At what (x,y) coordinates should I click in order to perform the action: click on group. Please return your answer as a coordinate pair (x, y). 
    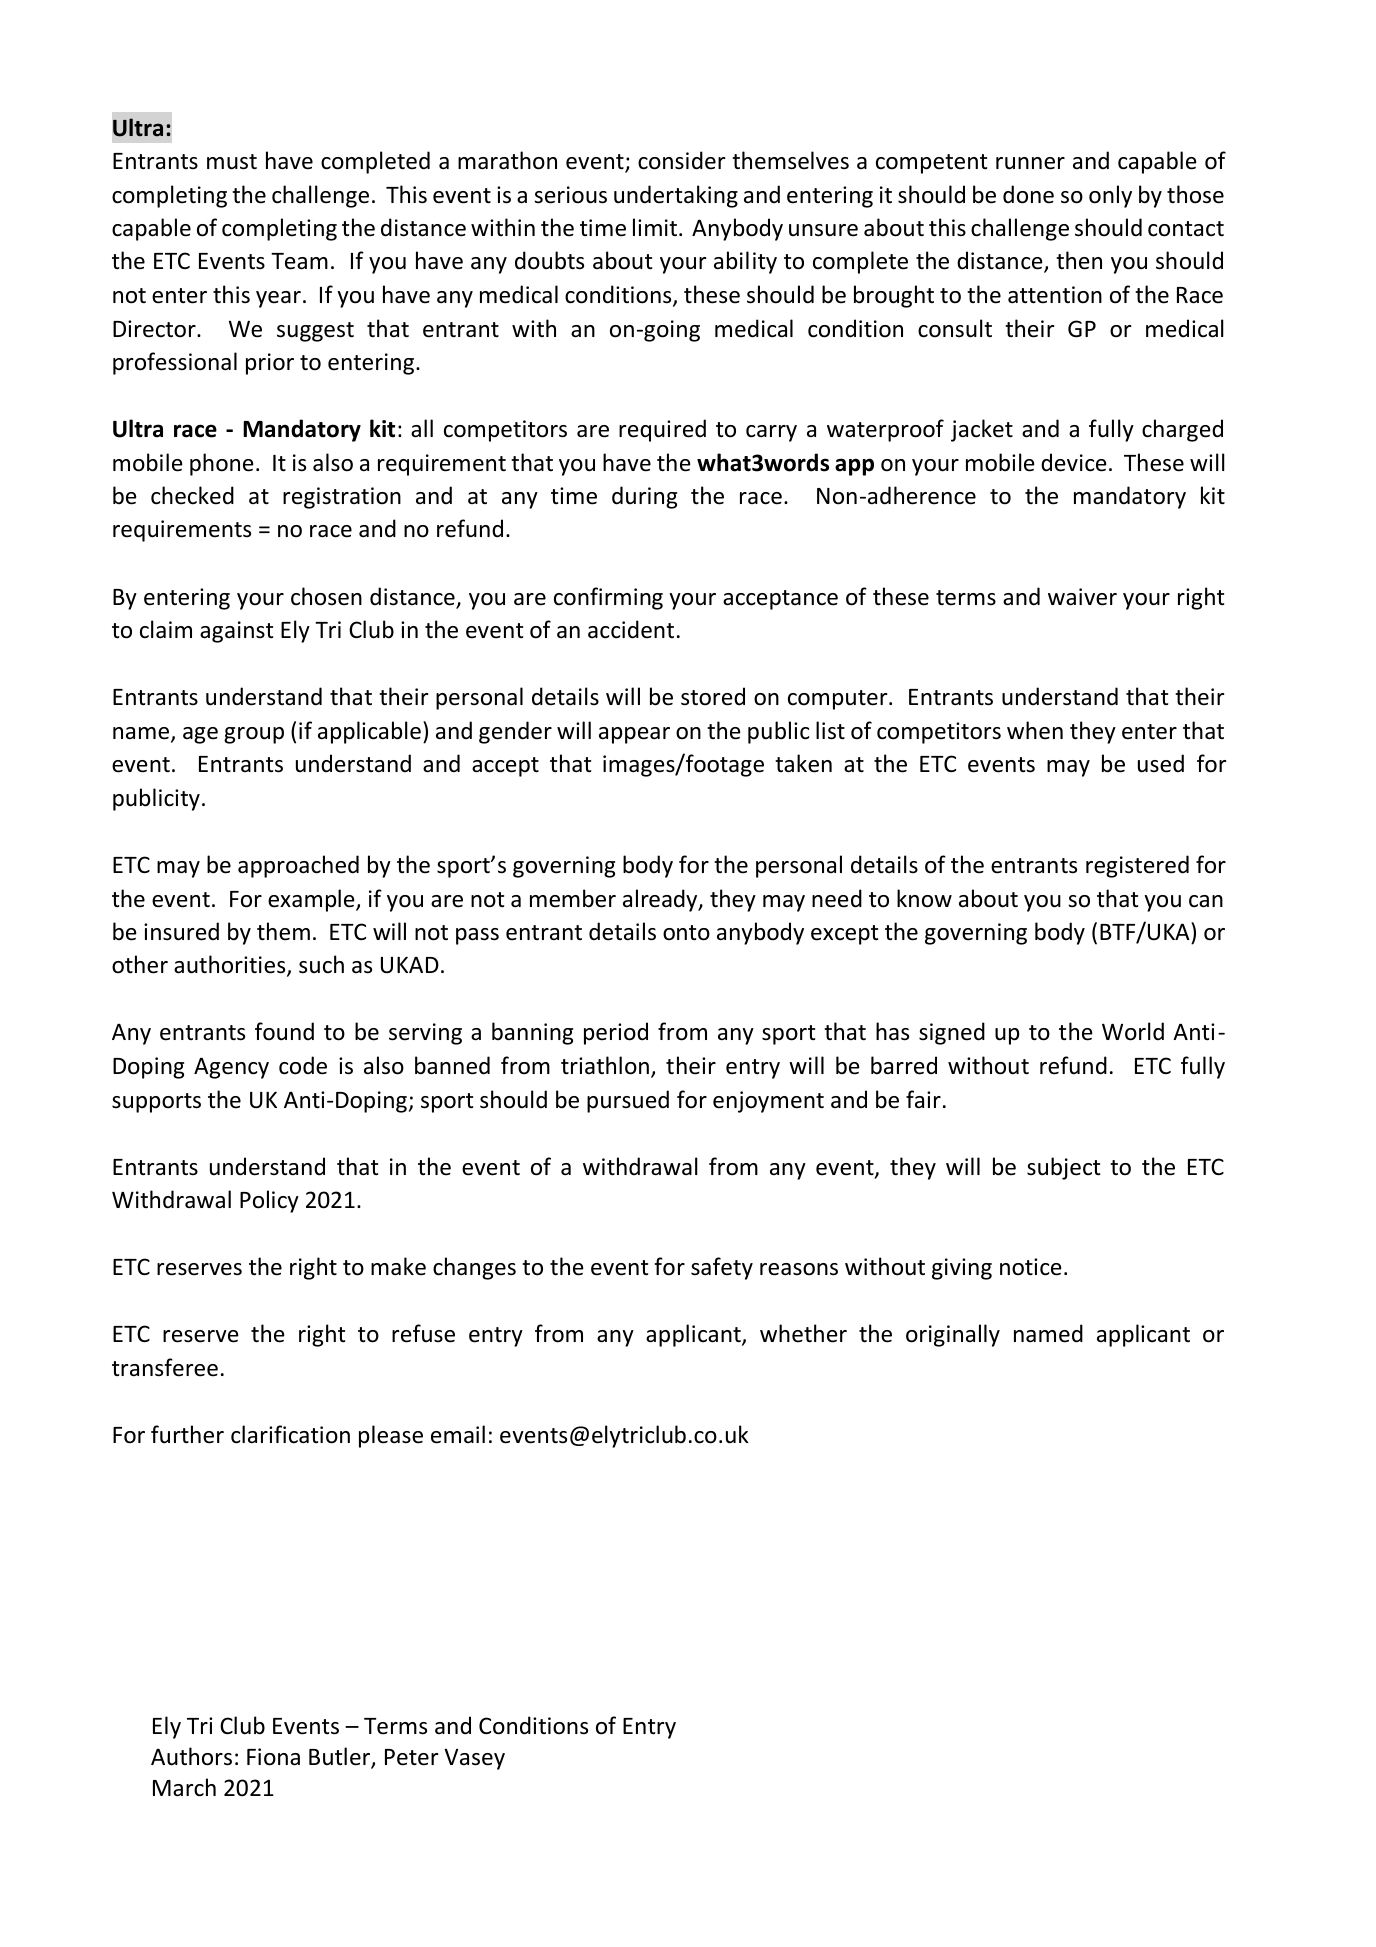
    Looking at the image, I should click on (254, 735).
